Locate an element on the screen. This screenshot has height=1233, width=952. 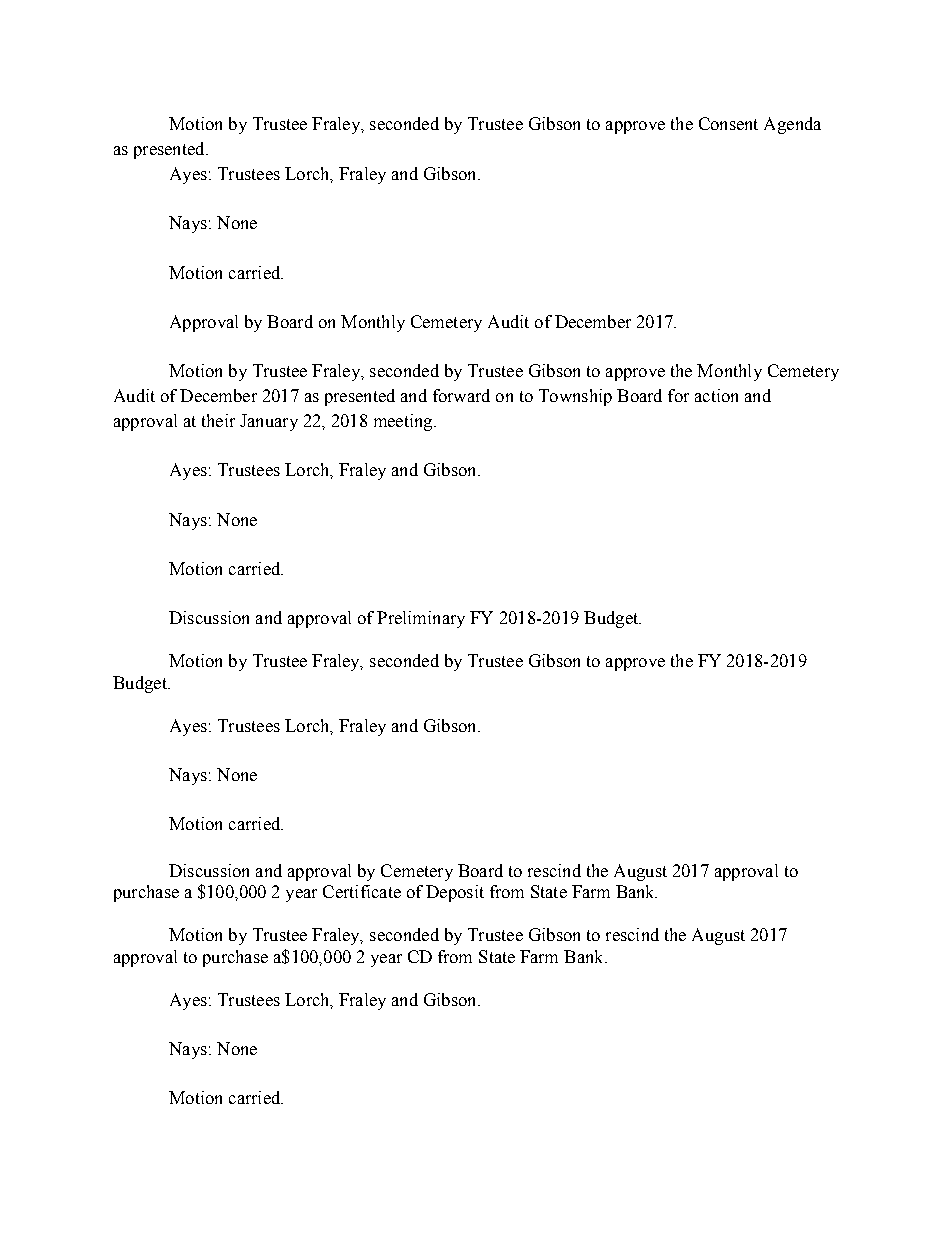
Agenda is located at coordinates (792, 125).
